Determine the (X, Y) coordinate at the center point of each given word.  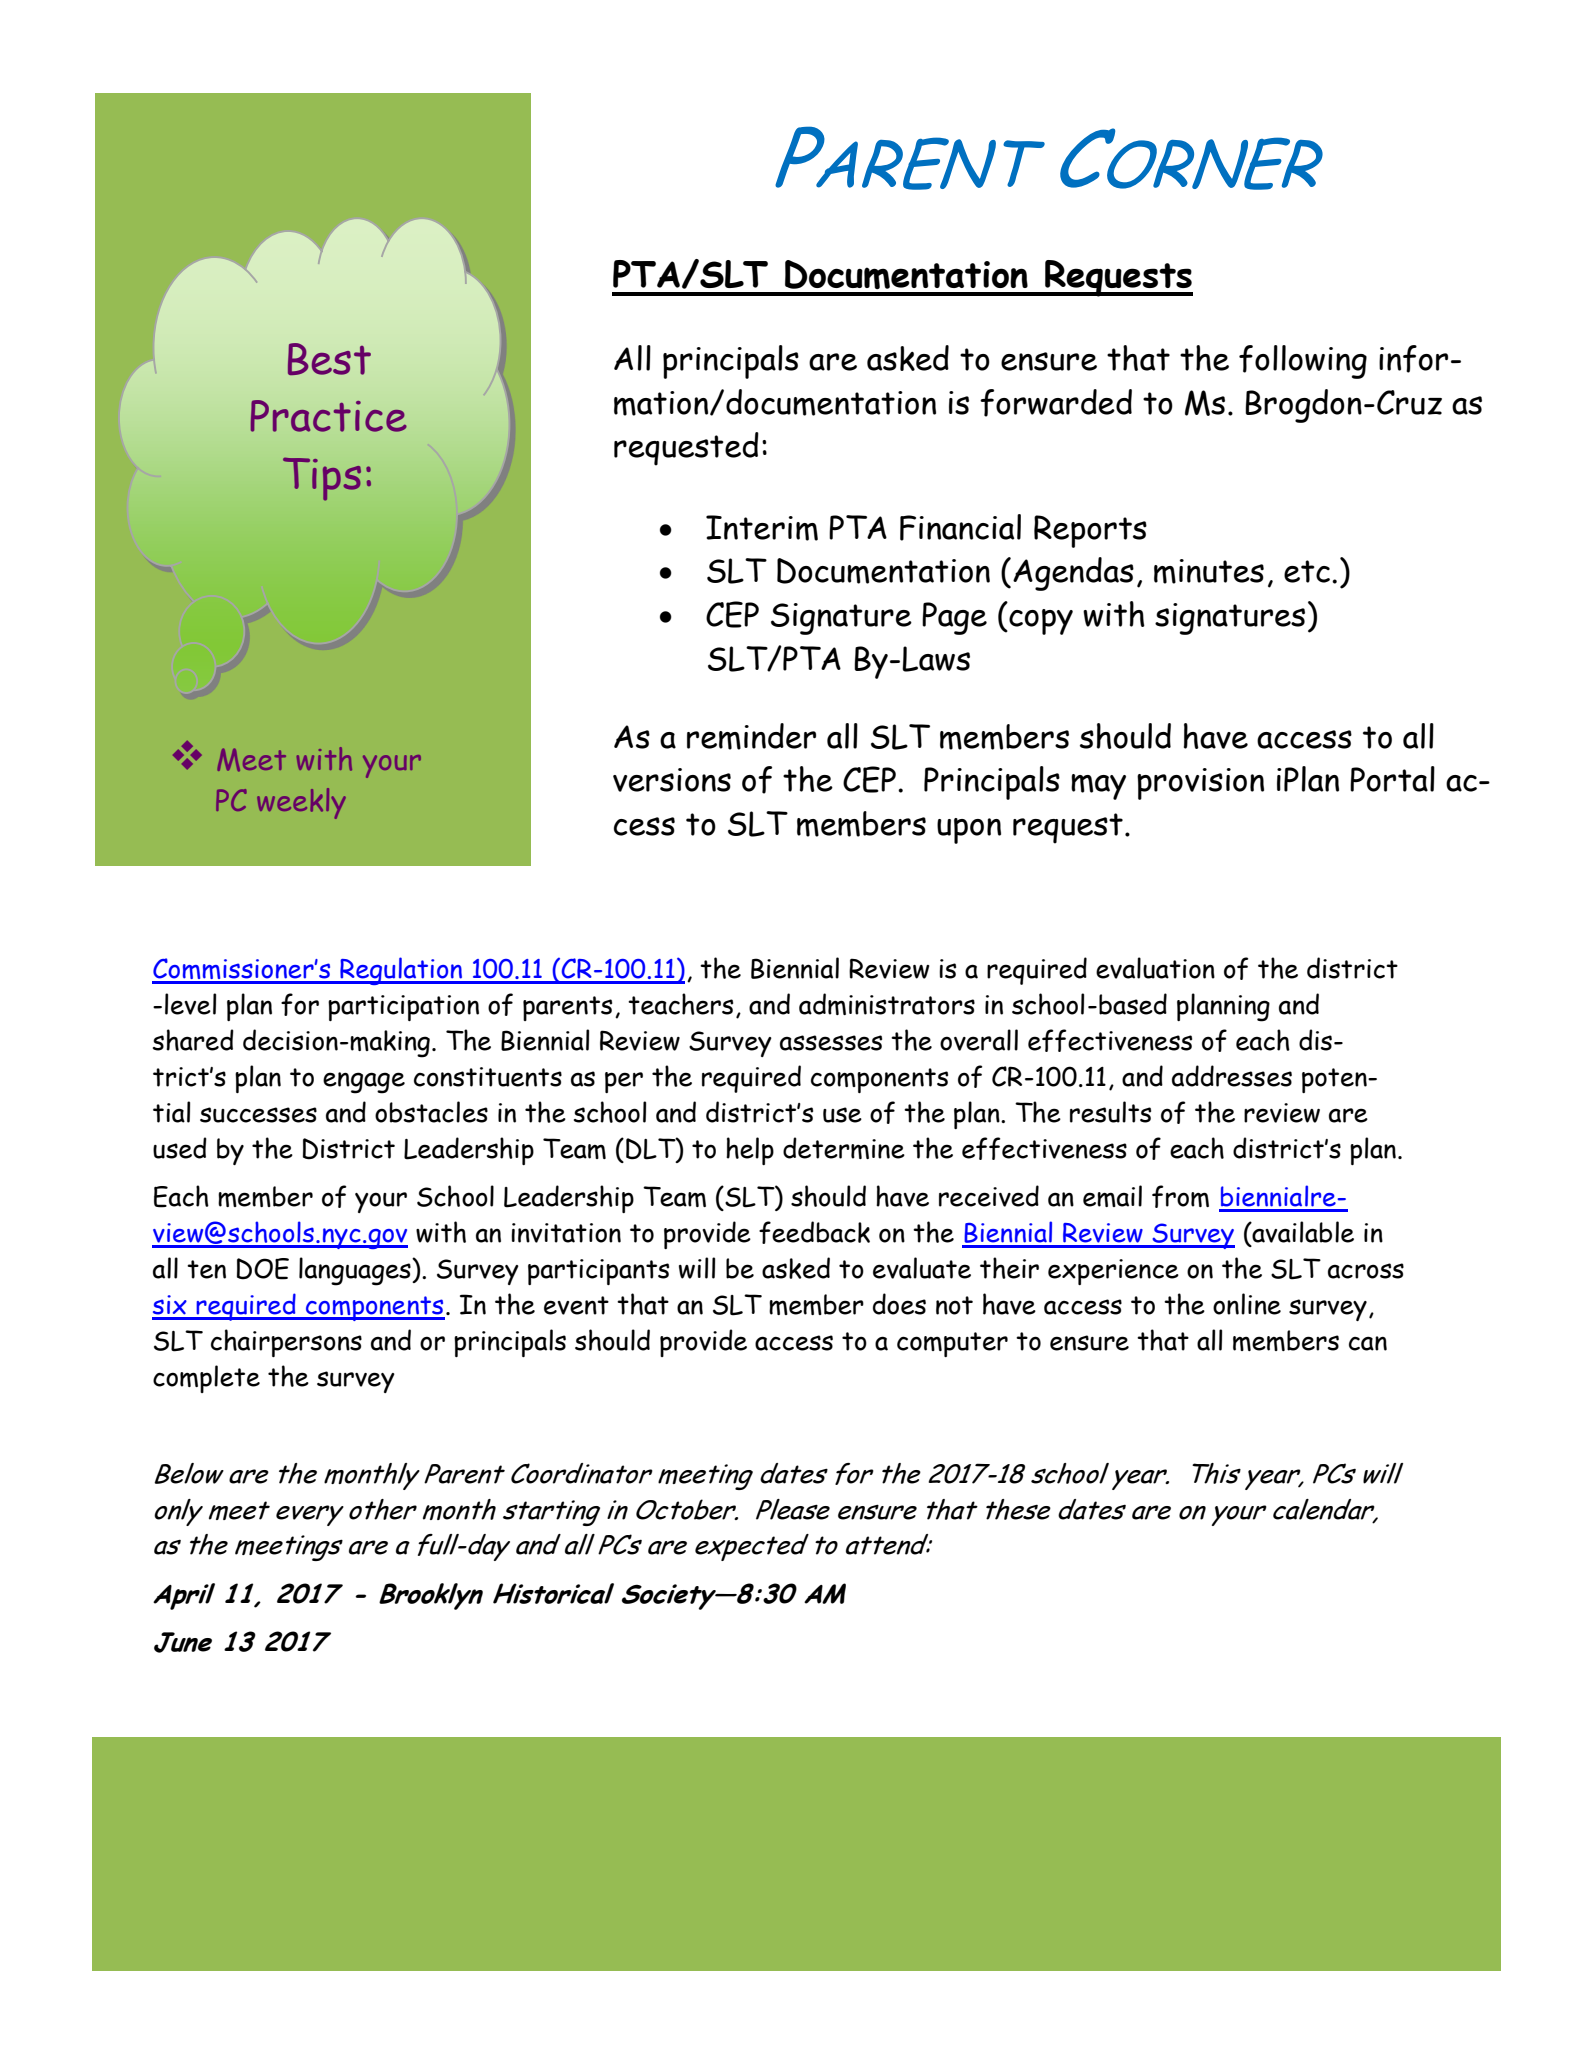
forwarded (1056, 403)
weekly (301, 803)
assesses (831, 1043)
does (899, 1304)
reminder (751, 736)
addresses (1232, 1076)
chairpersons (286, 1343)
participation (403, 1008)
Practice (329, 416)
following (1303, 362)
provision (1200, 784)
